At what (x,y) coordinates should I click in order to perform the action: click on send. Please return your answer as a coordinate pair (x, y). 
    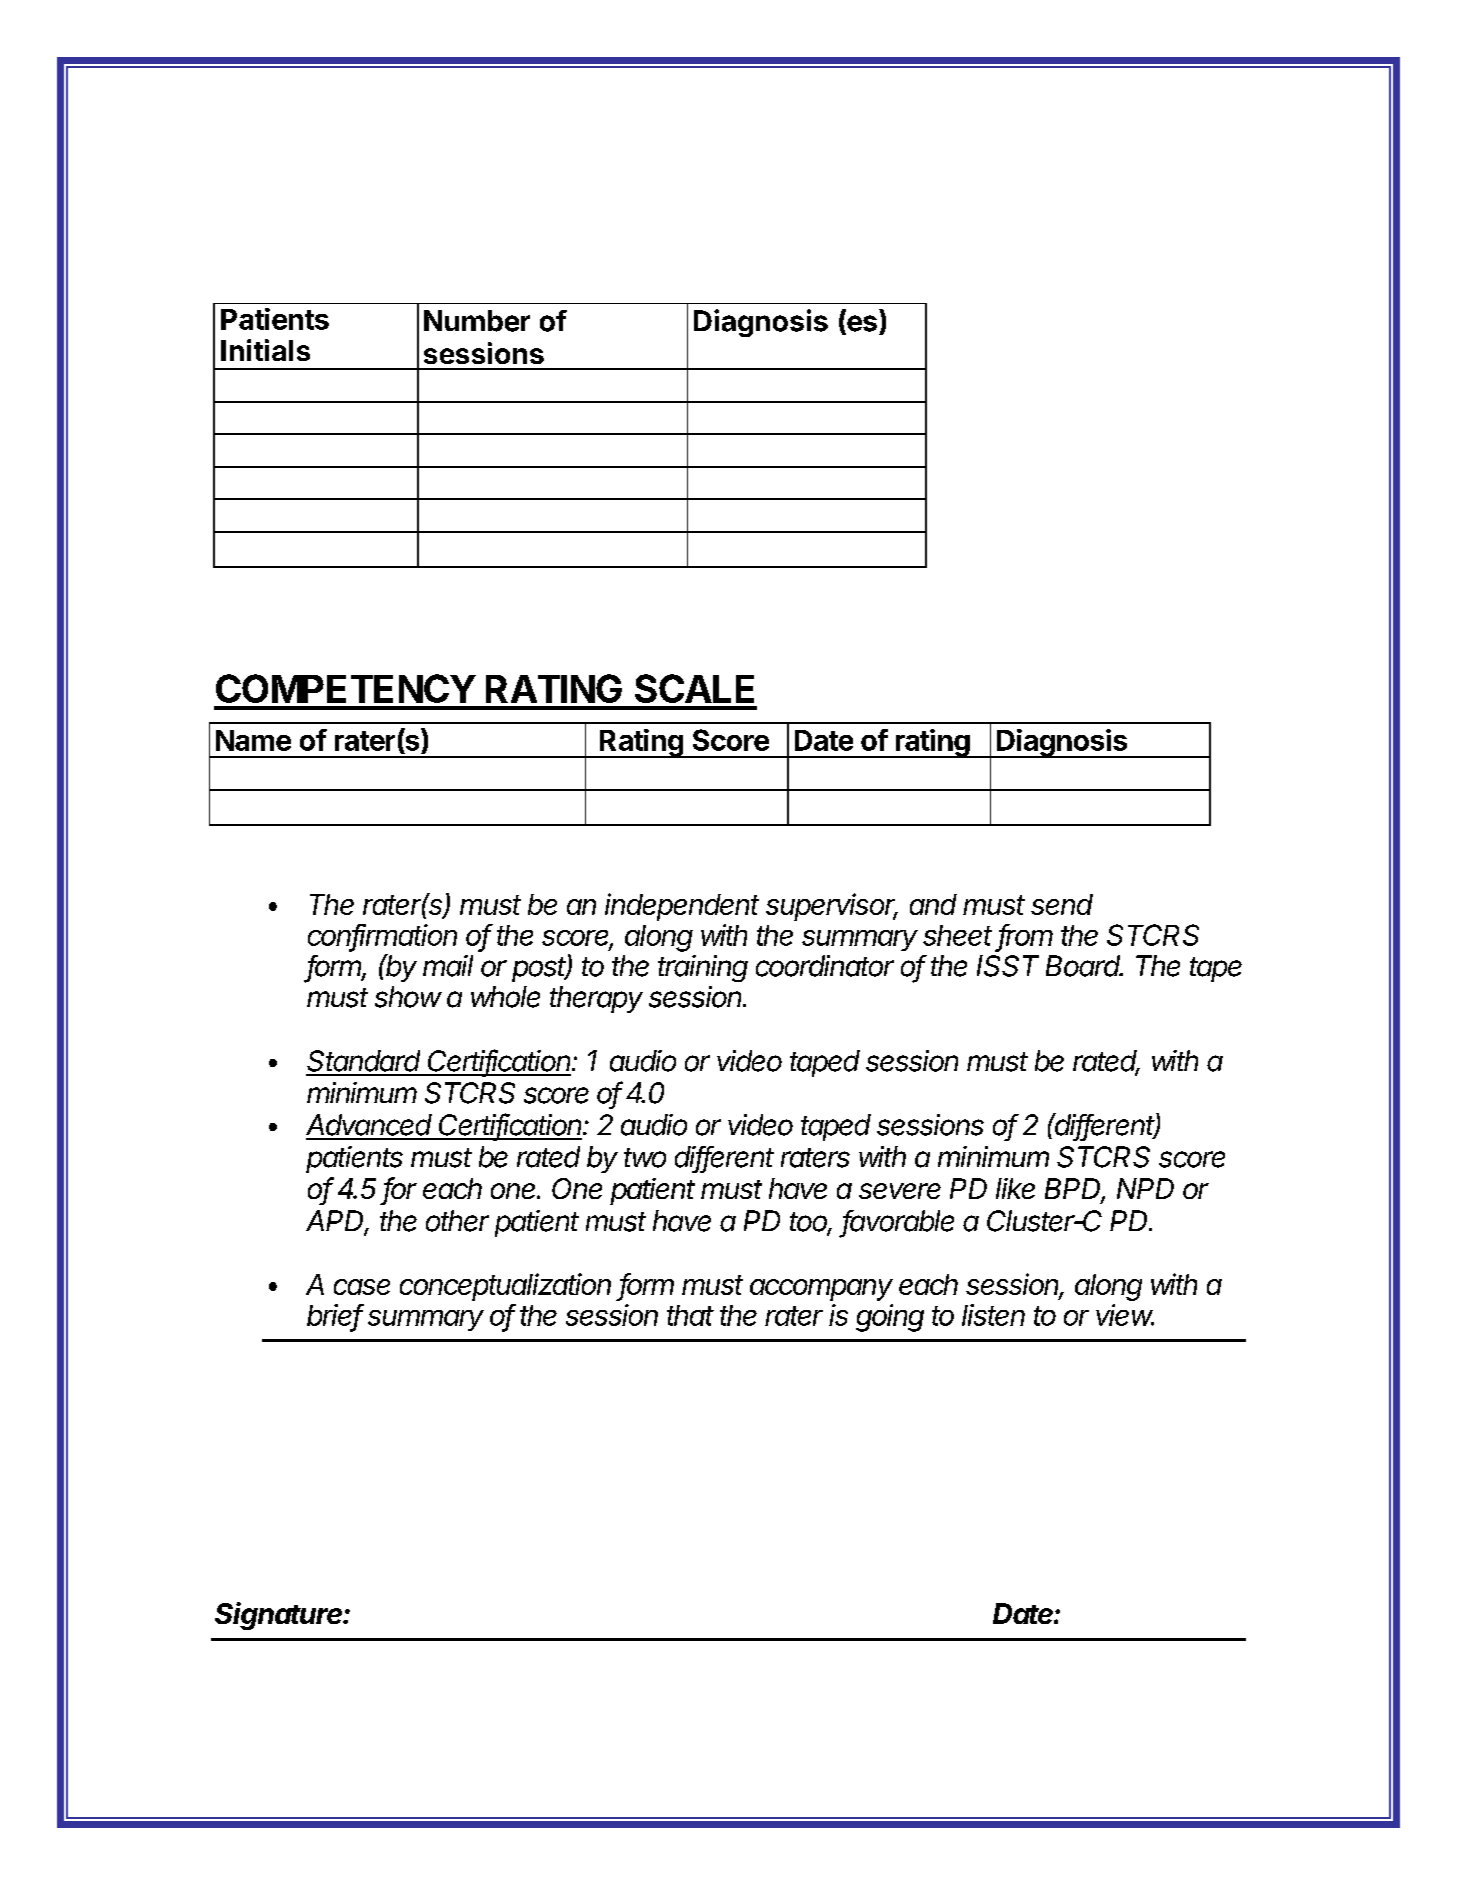
    Looking at the image, I should click on (1062, 904).
